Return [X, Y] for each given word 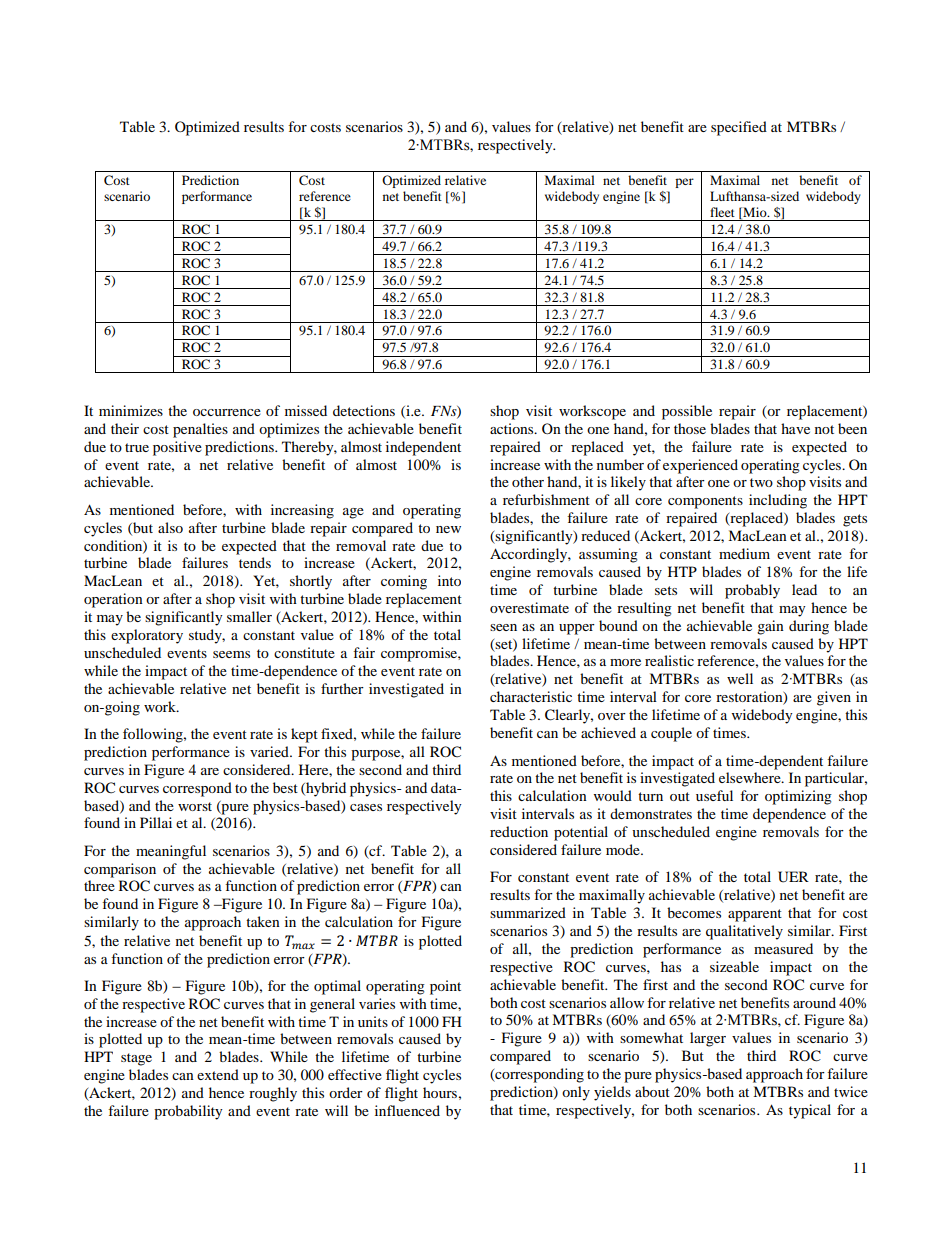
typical [810, 1111]
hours [440, 1092]
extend [218, 1074]
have [795, 428]
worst [195, 806]
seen [503, 627]
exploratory [147, 636]
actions [513, 428]
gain [770, 627]
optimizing [798, 797]
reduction [519, 831]
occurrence [227, 412]
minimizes [131, 410]
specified [739, 128]
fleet [722, 212]
